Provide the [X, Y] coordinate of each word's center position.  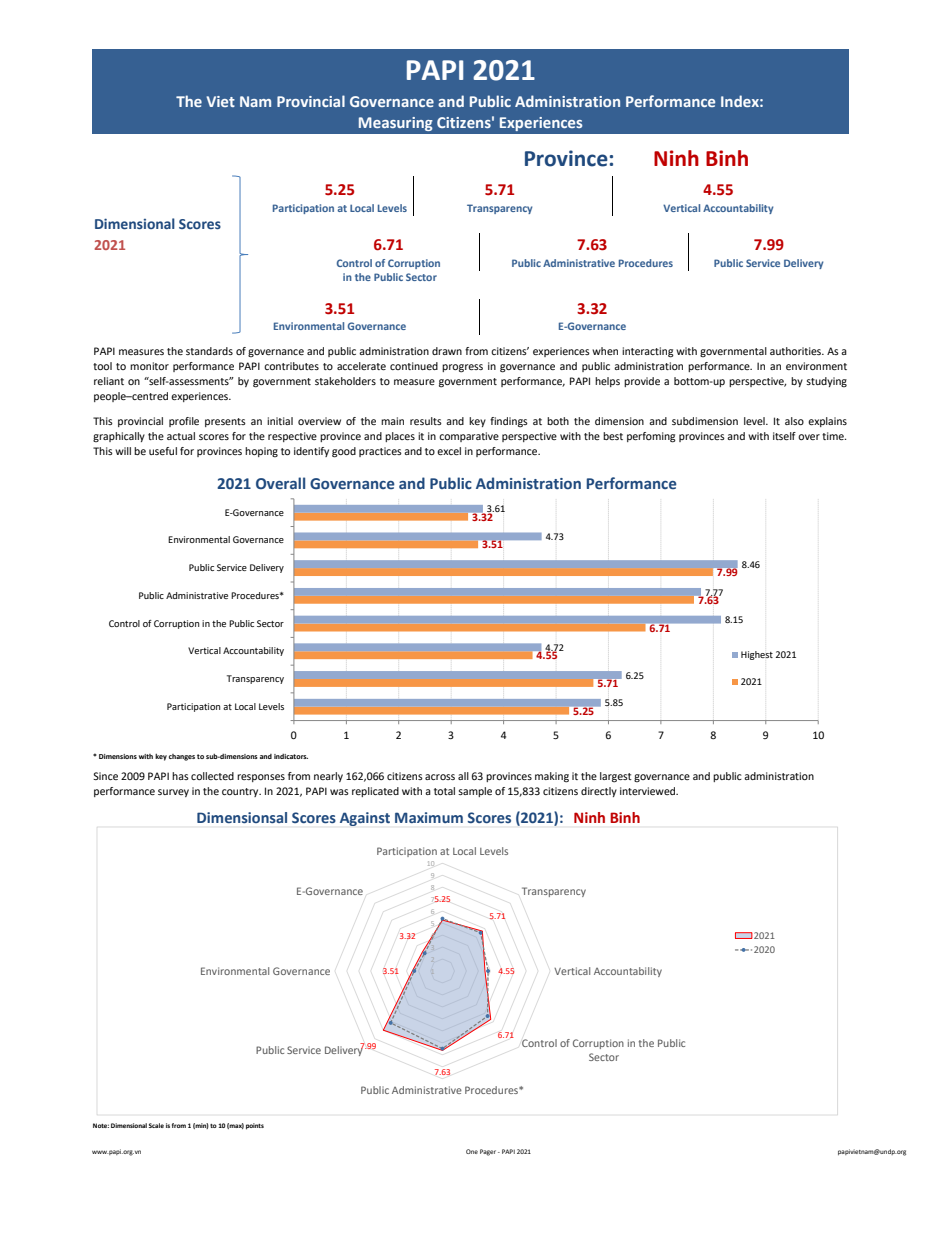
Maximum [429, 817]
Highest [757, 655]
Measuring [396, 124]
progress [462, 368]
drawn [447, 351]
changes [182, 757]
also [794, 421]
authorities [796, 351]
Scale [156, 1125]
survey [173, 793]
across [440, 777]
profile [184, 422]
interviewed [649, 791]
